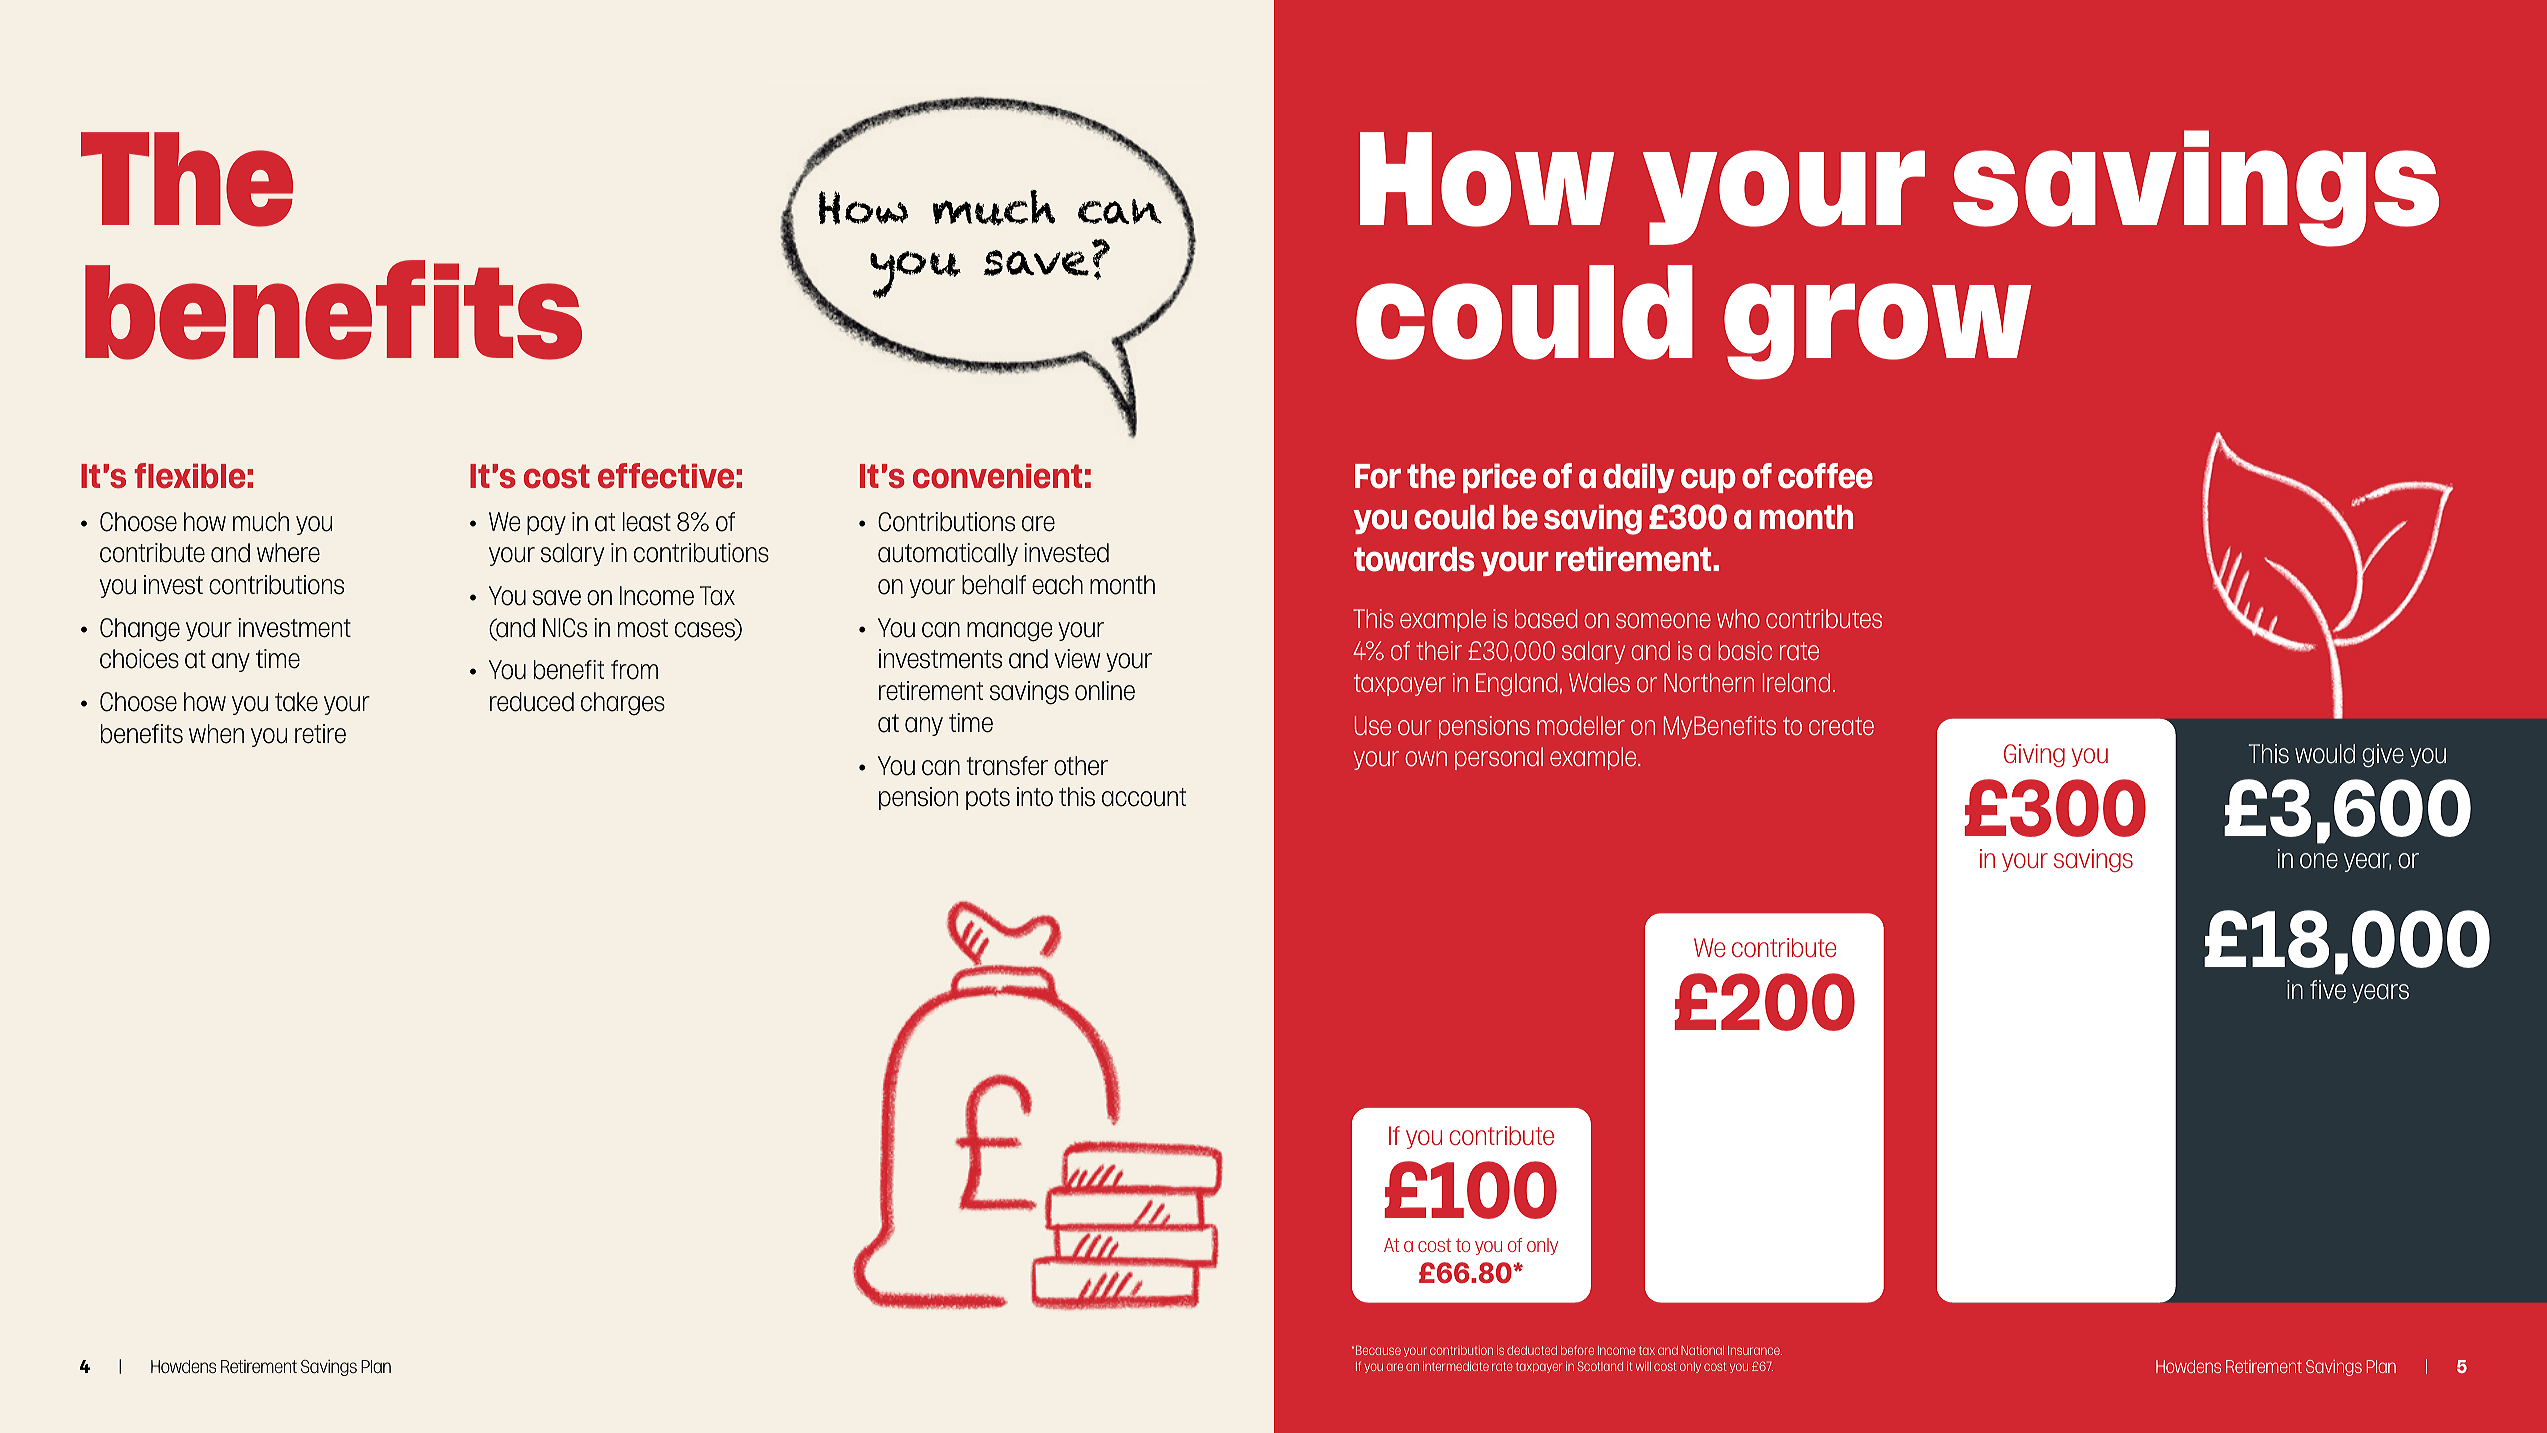 Image resolution: width=2547 pixels, height=1433 pixels. Describe the element at coordinates (1456, 1366) in the screenshot. I see `intermediate` at that location.
